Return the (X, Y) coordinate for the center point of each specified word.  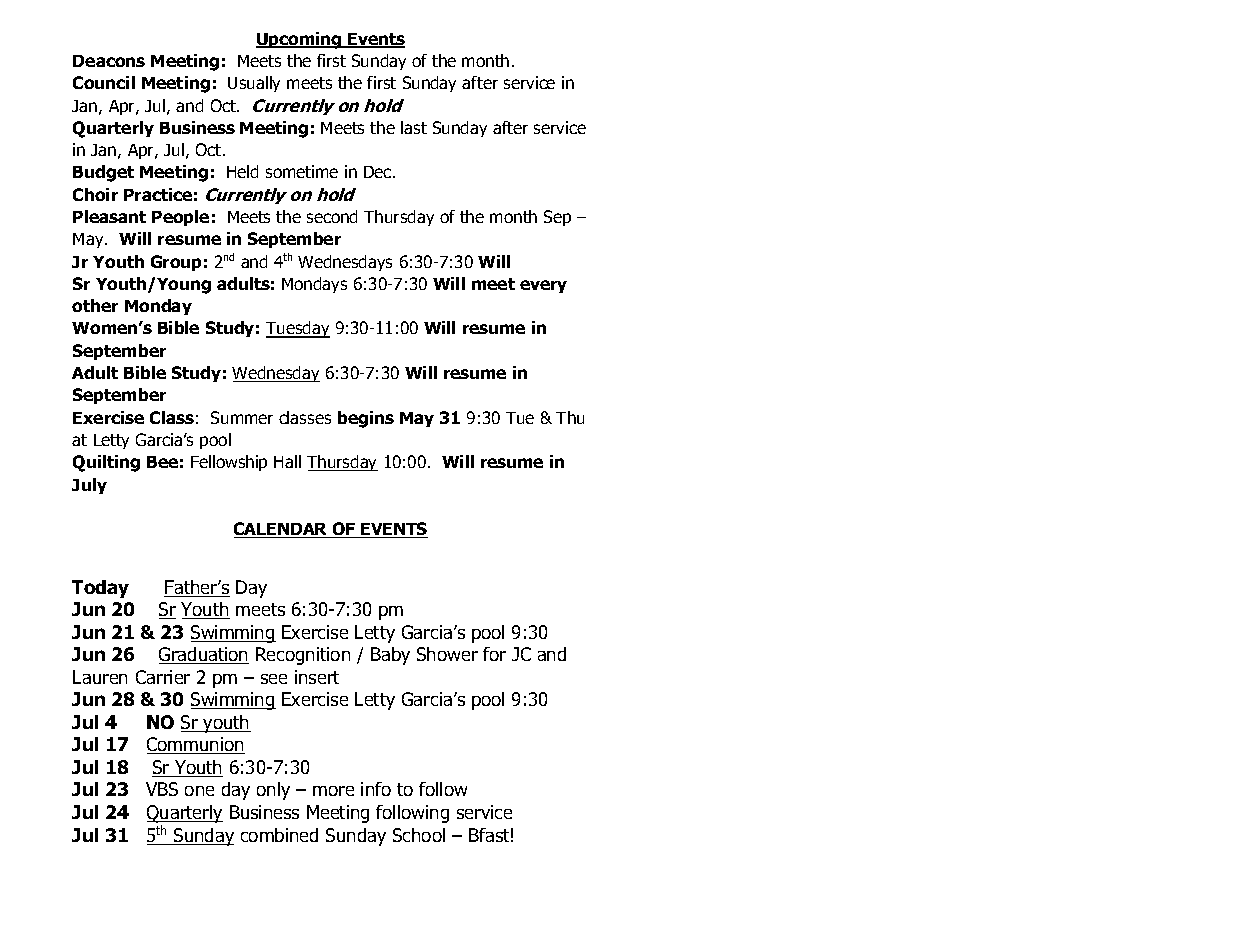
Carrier (163, 677)
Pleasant (109, 216)
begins (366, 419)
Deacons (109, 61)
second (332, 216)
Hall (287, 461)
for (494, 654)
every (543, 286)
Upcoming (300, 40)
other (95, 305)
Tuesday (298, 329)
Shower (447, 654)
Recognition (303, 656)
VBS (162, 789)
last (414, 127)
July (89, 486)
